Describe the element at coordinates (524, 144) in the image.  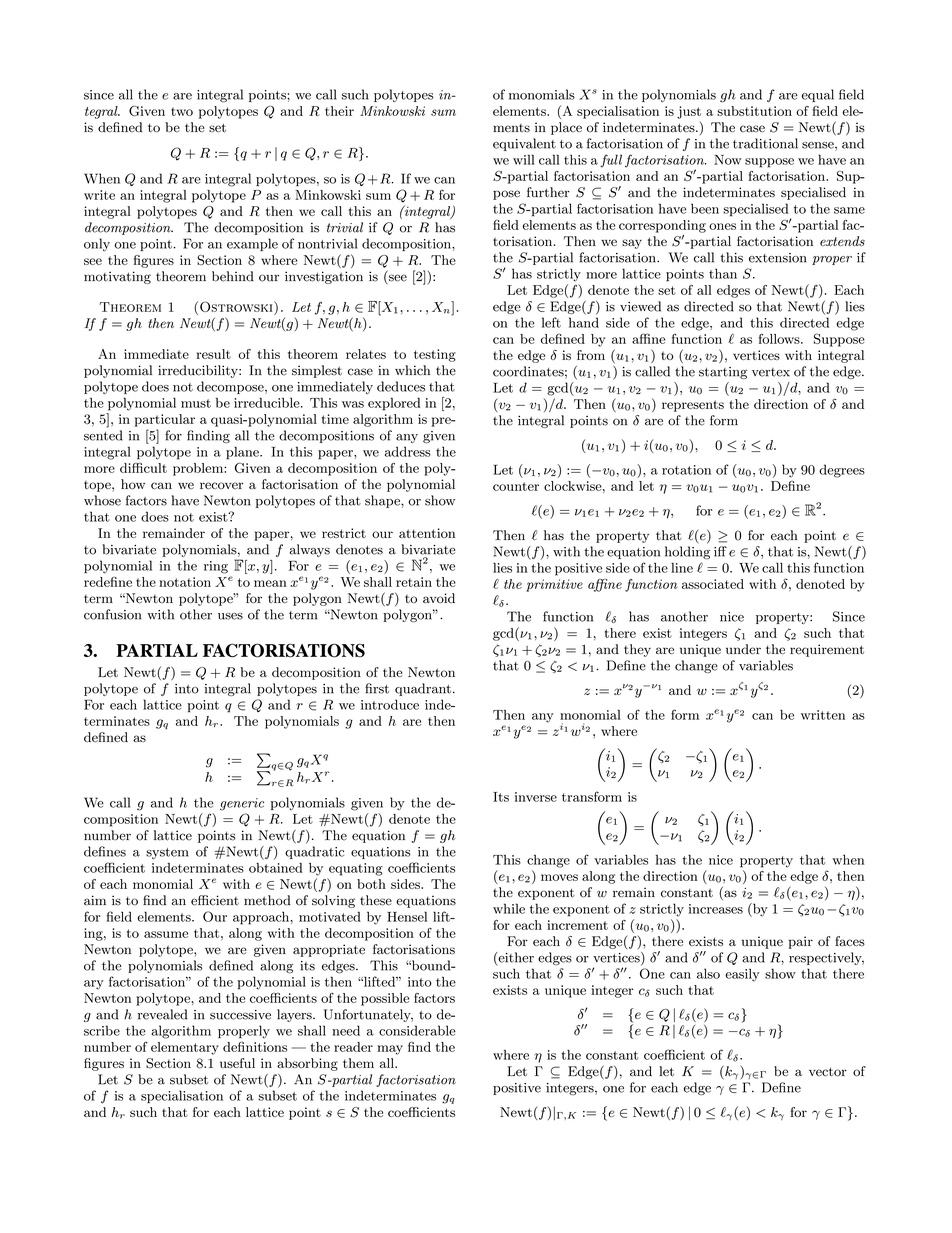
I see `equivalent` at that location.
